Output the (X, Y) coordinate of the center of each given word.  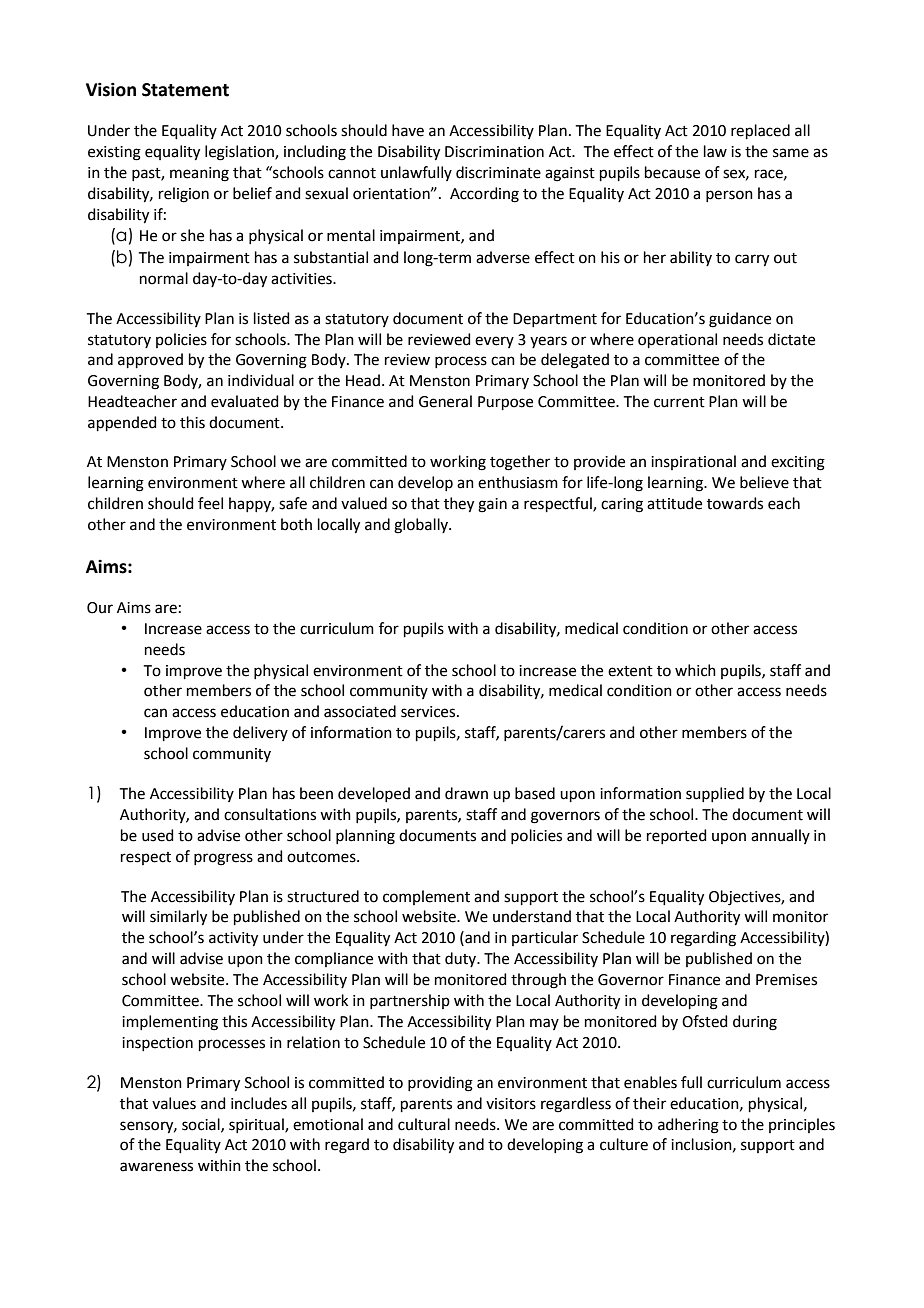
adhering (688, 1126)
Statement (185, 90)
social (202, 1125)
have (408, 130)
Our (100, 608)
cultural (424, 1124)
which (695, 670)
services (429, 712)
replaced (760, 131)
